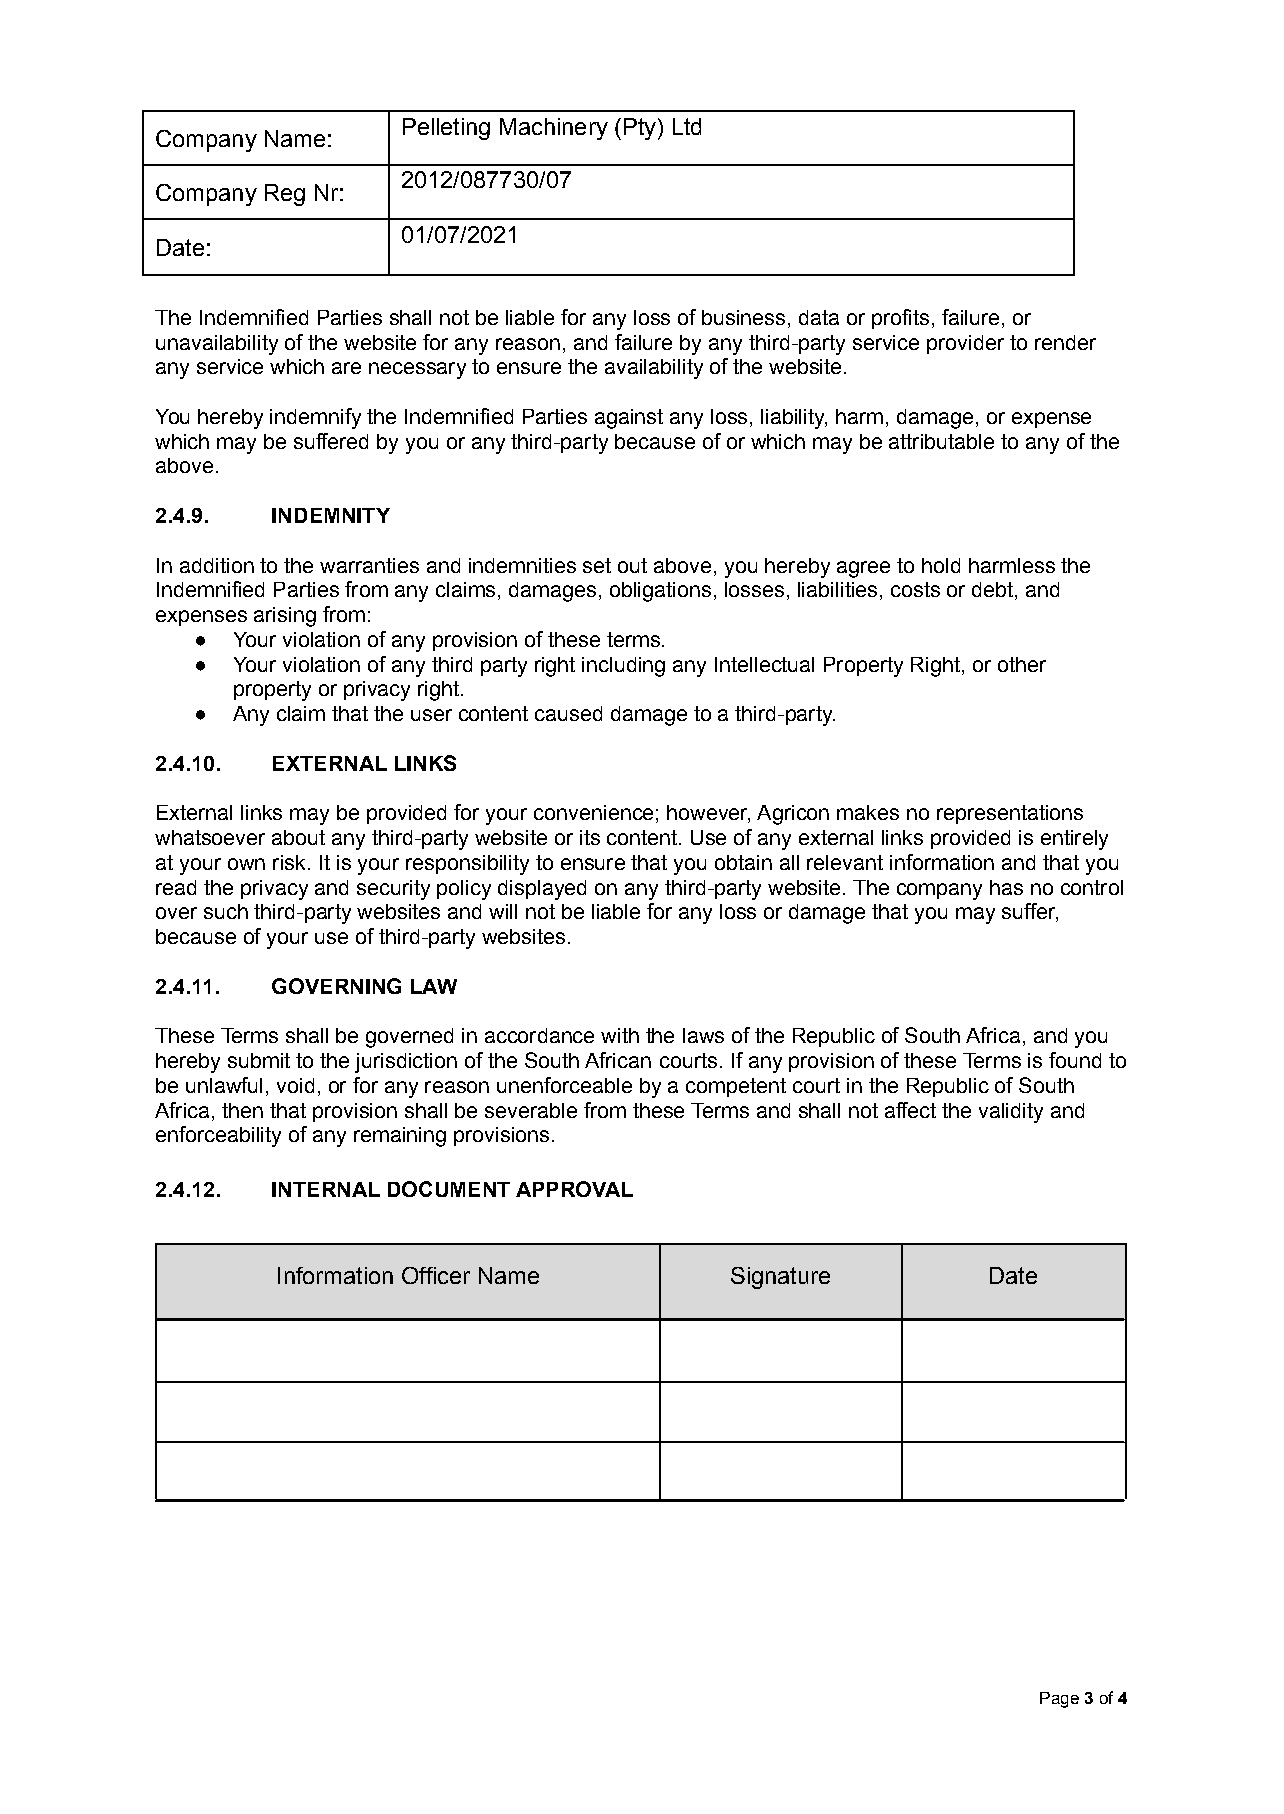  What do you see at coordinates (542, 890) in the image?
I see `displayed` at bounding box center [542, 890].
